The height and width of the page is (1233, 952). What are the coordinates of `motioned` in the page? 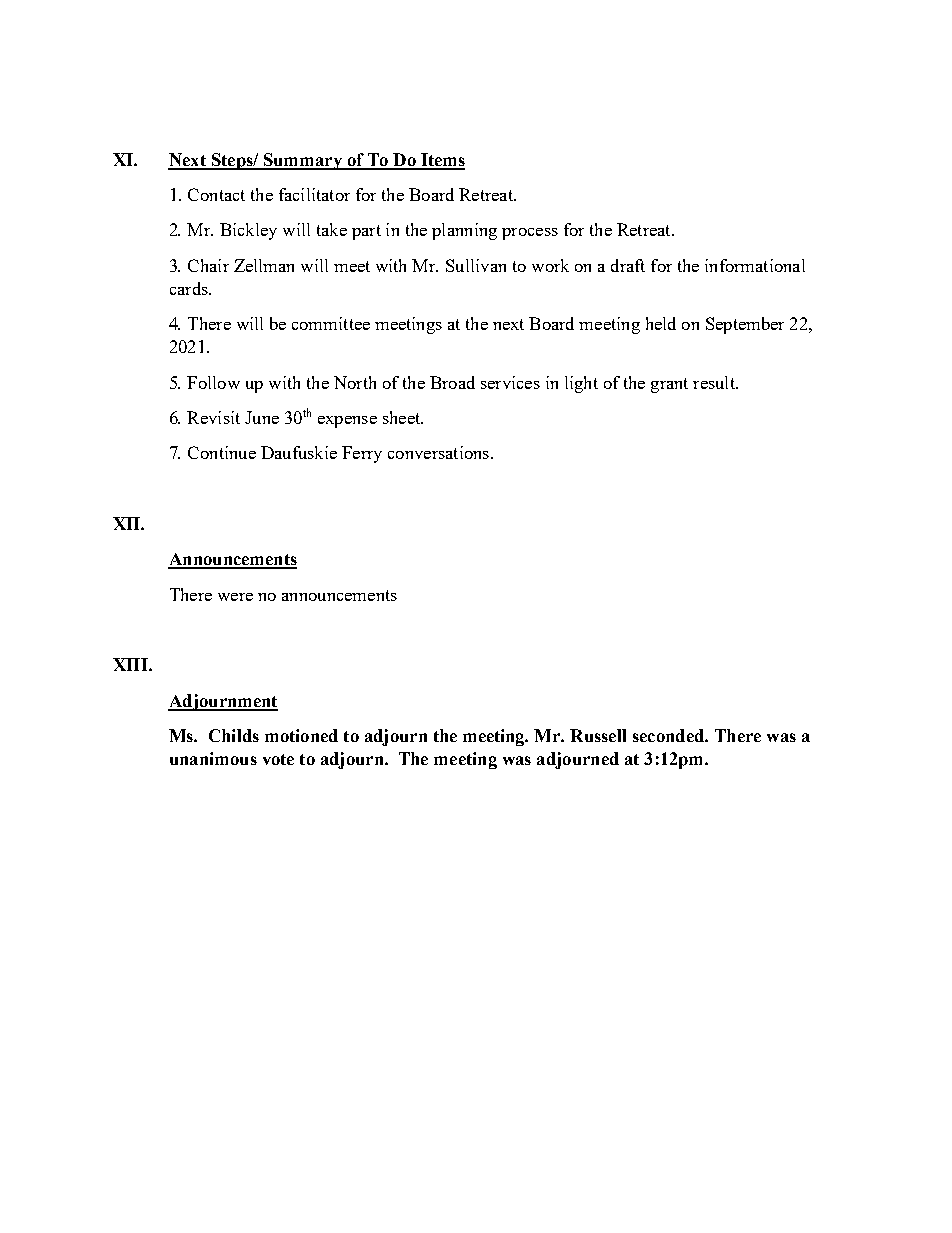 It's located at (301, 735).
